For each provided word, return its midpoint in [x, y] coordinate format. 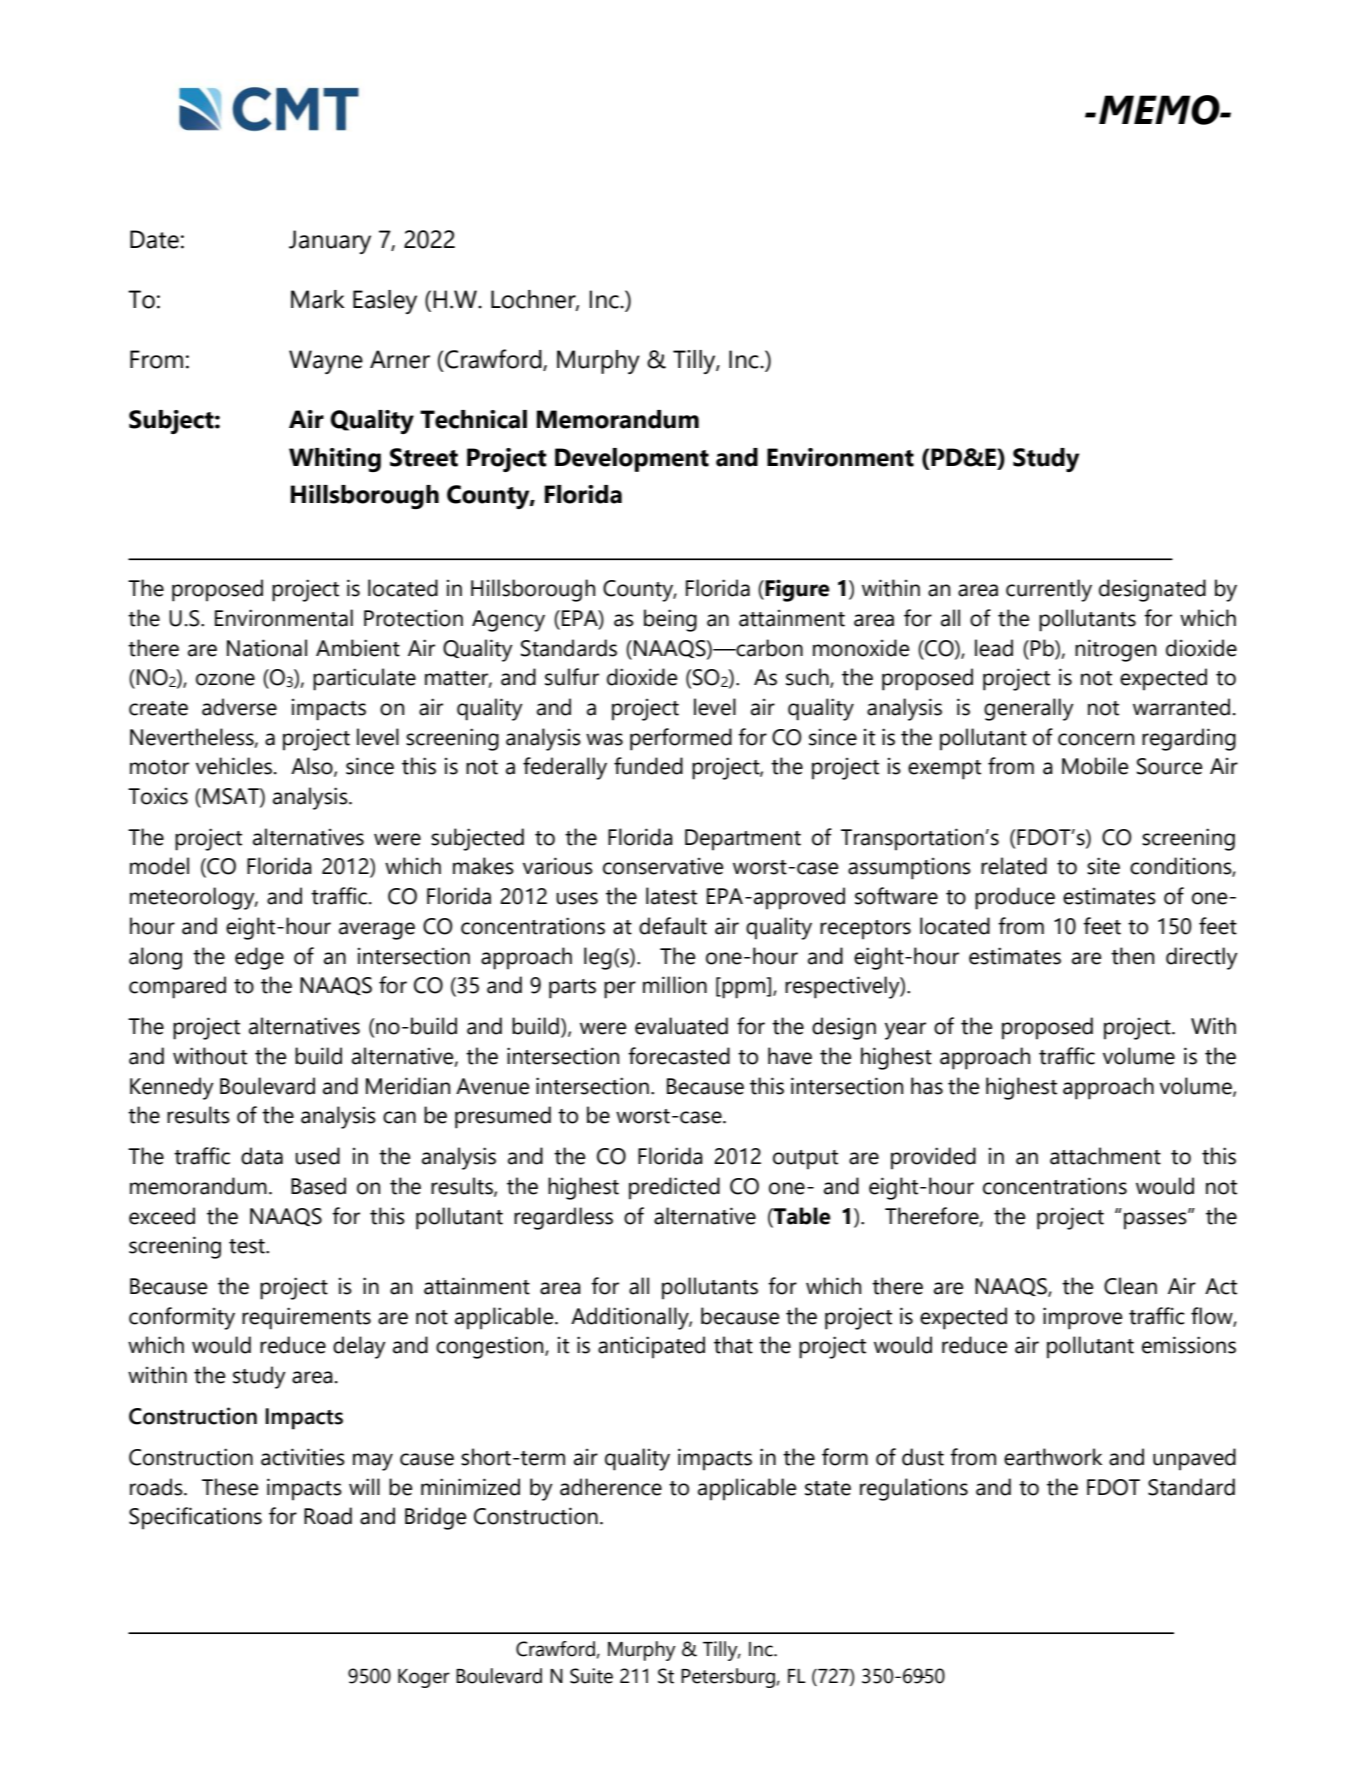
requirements [306, 1318]
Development [632, 460]
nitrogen [1115, 650]
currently [1049, 590]
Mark [318, 299]
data [262, 1156]
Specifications [195, 1518]
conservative [663, 866]
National [267, 648]
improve [1082, 1318]
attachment [1105, 1156]
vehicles [234, 766]
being [670, 620]
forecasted [679, 1056]
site [1103, 866]
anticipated [651, 1347]
